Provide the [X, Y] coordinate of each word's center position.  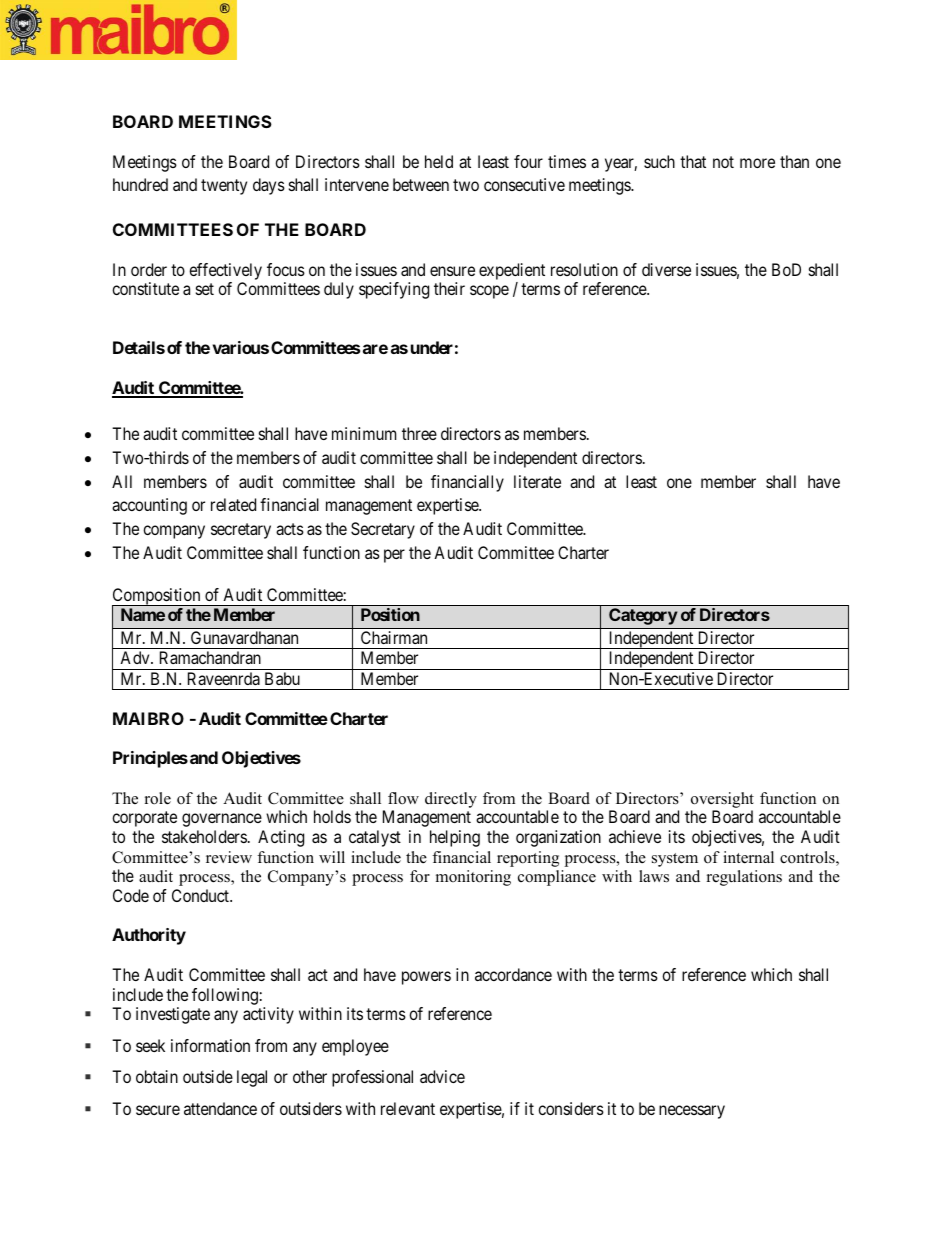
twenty [224, 187]
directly [451, 800]
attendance [220, 1108]
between [421, 184]
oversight [722, 800]
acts [290, 529]
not [723, 162]
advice [442, 1076]
